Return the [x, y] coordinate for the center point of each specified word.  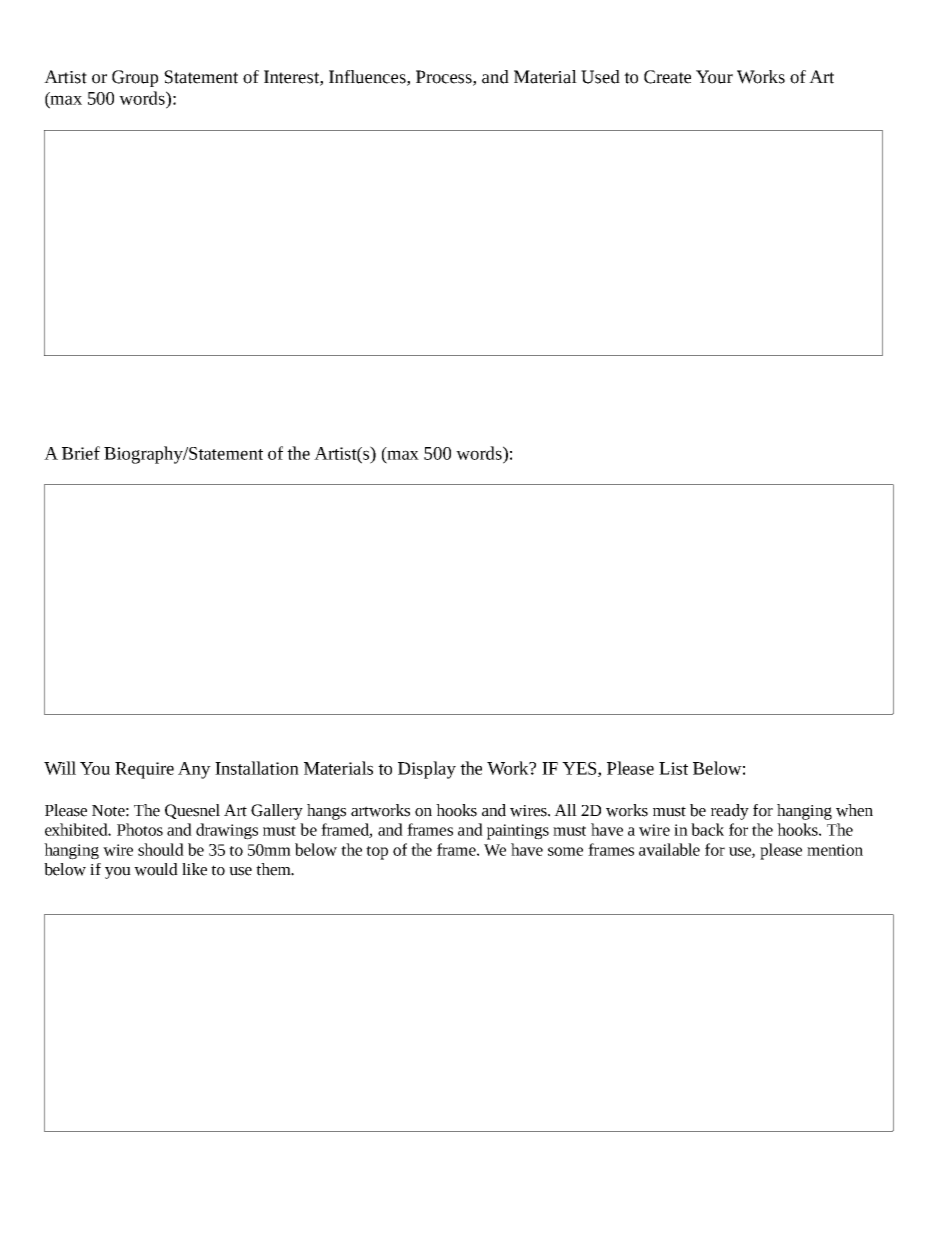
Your [714, 77]
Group [135, 78]
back [707, 829]
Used [600, 77]
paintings [518, 832]
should [161, 849]
